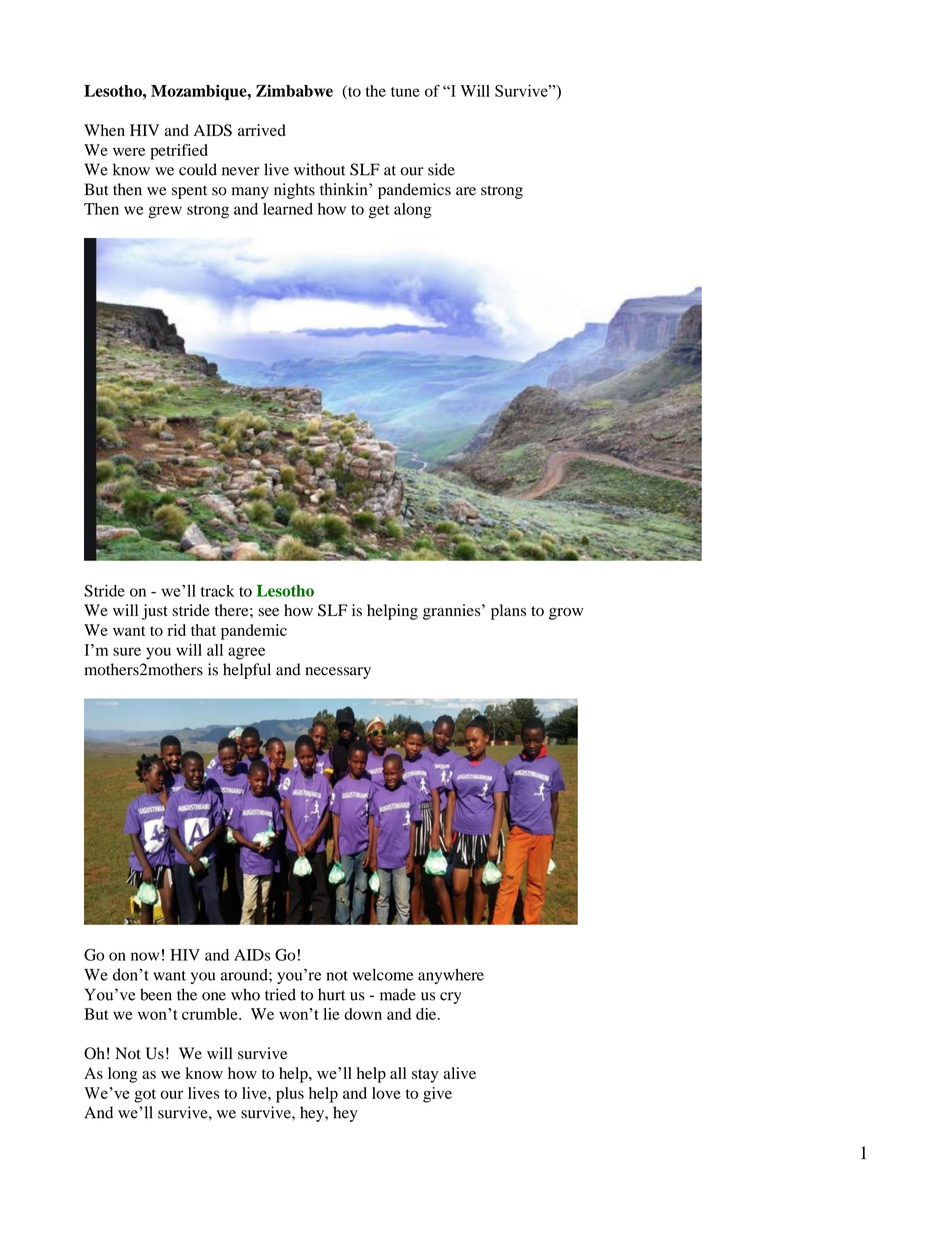  Describe the element at coordinates (127, 651) in the screenshot. I see `sure` at that location.
